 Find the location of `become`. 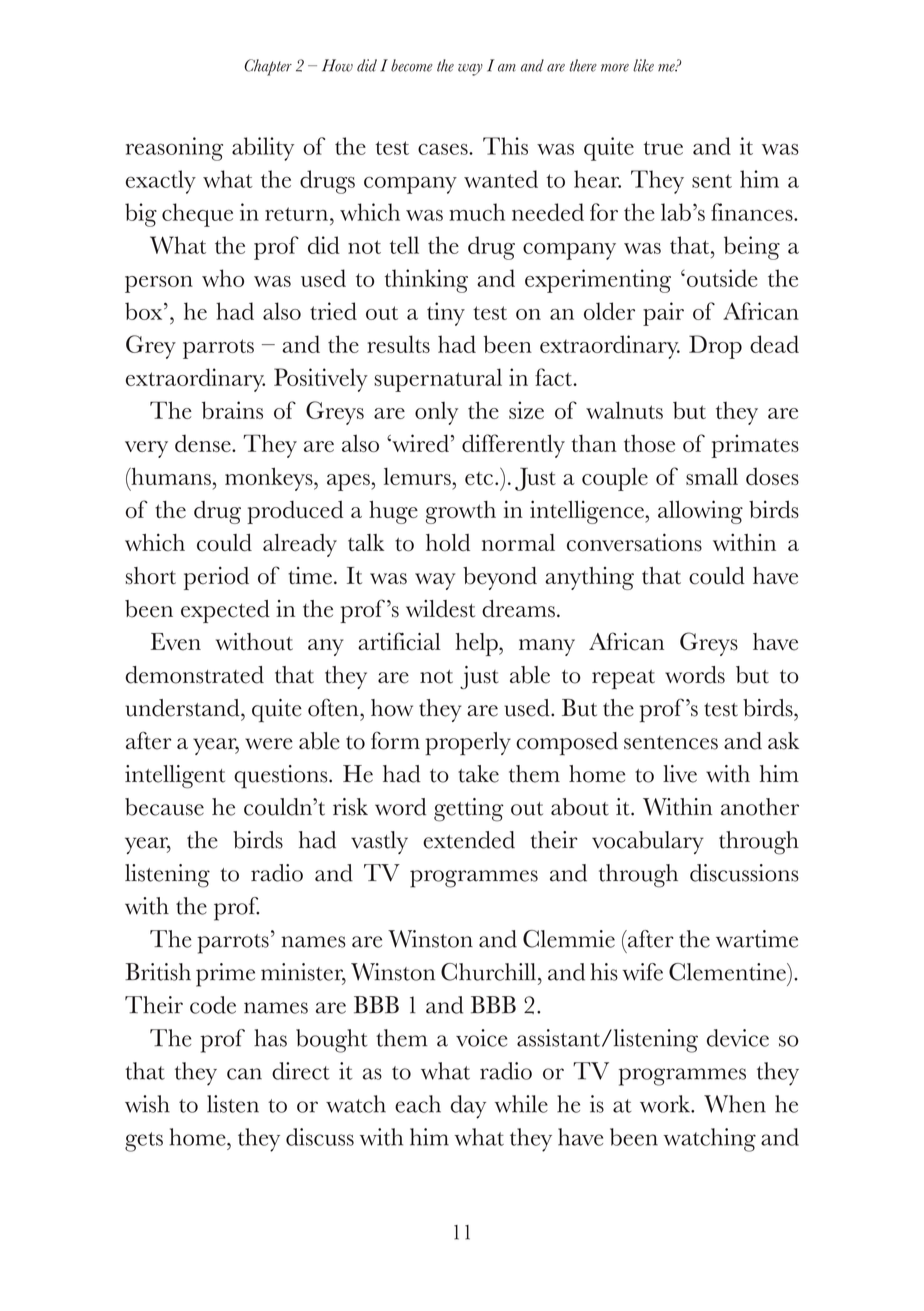

become is located at coordinates (412, 65).
